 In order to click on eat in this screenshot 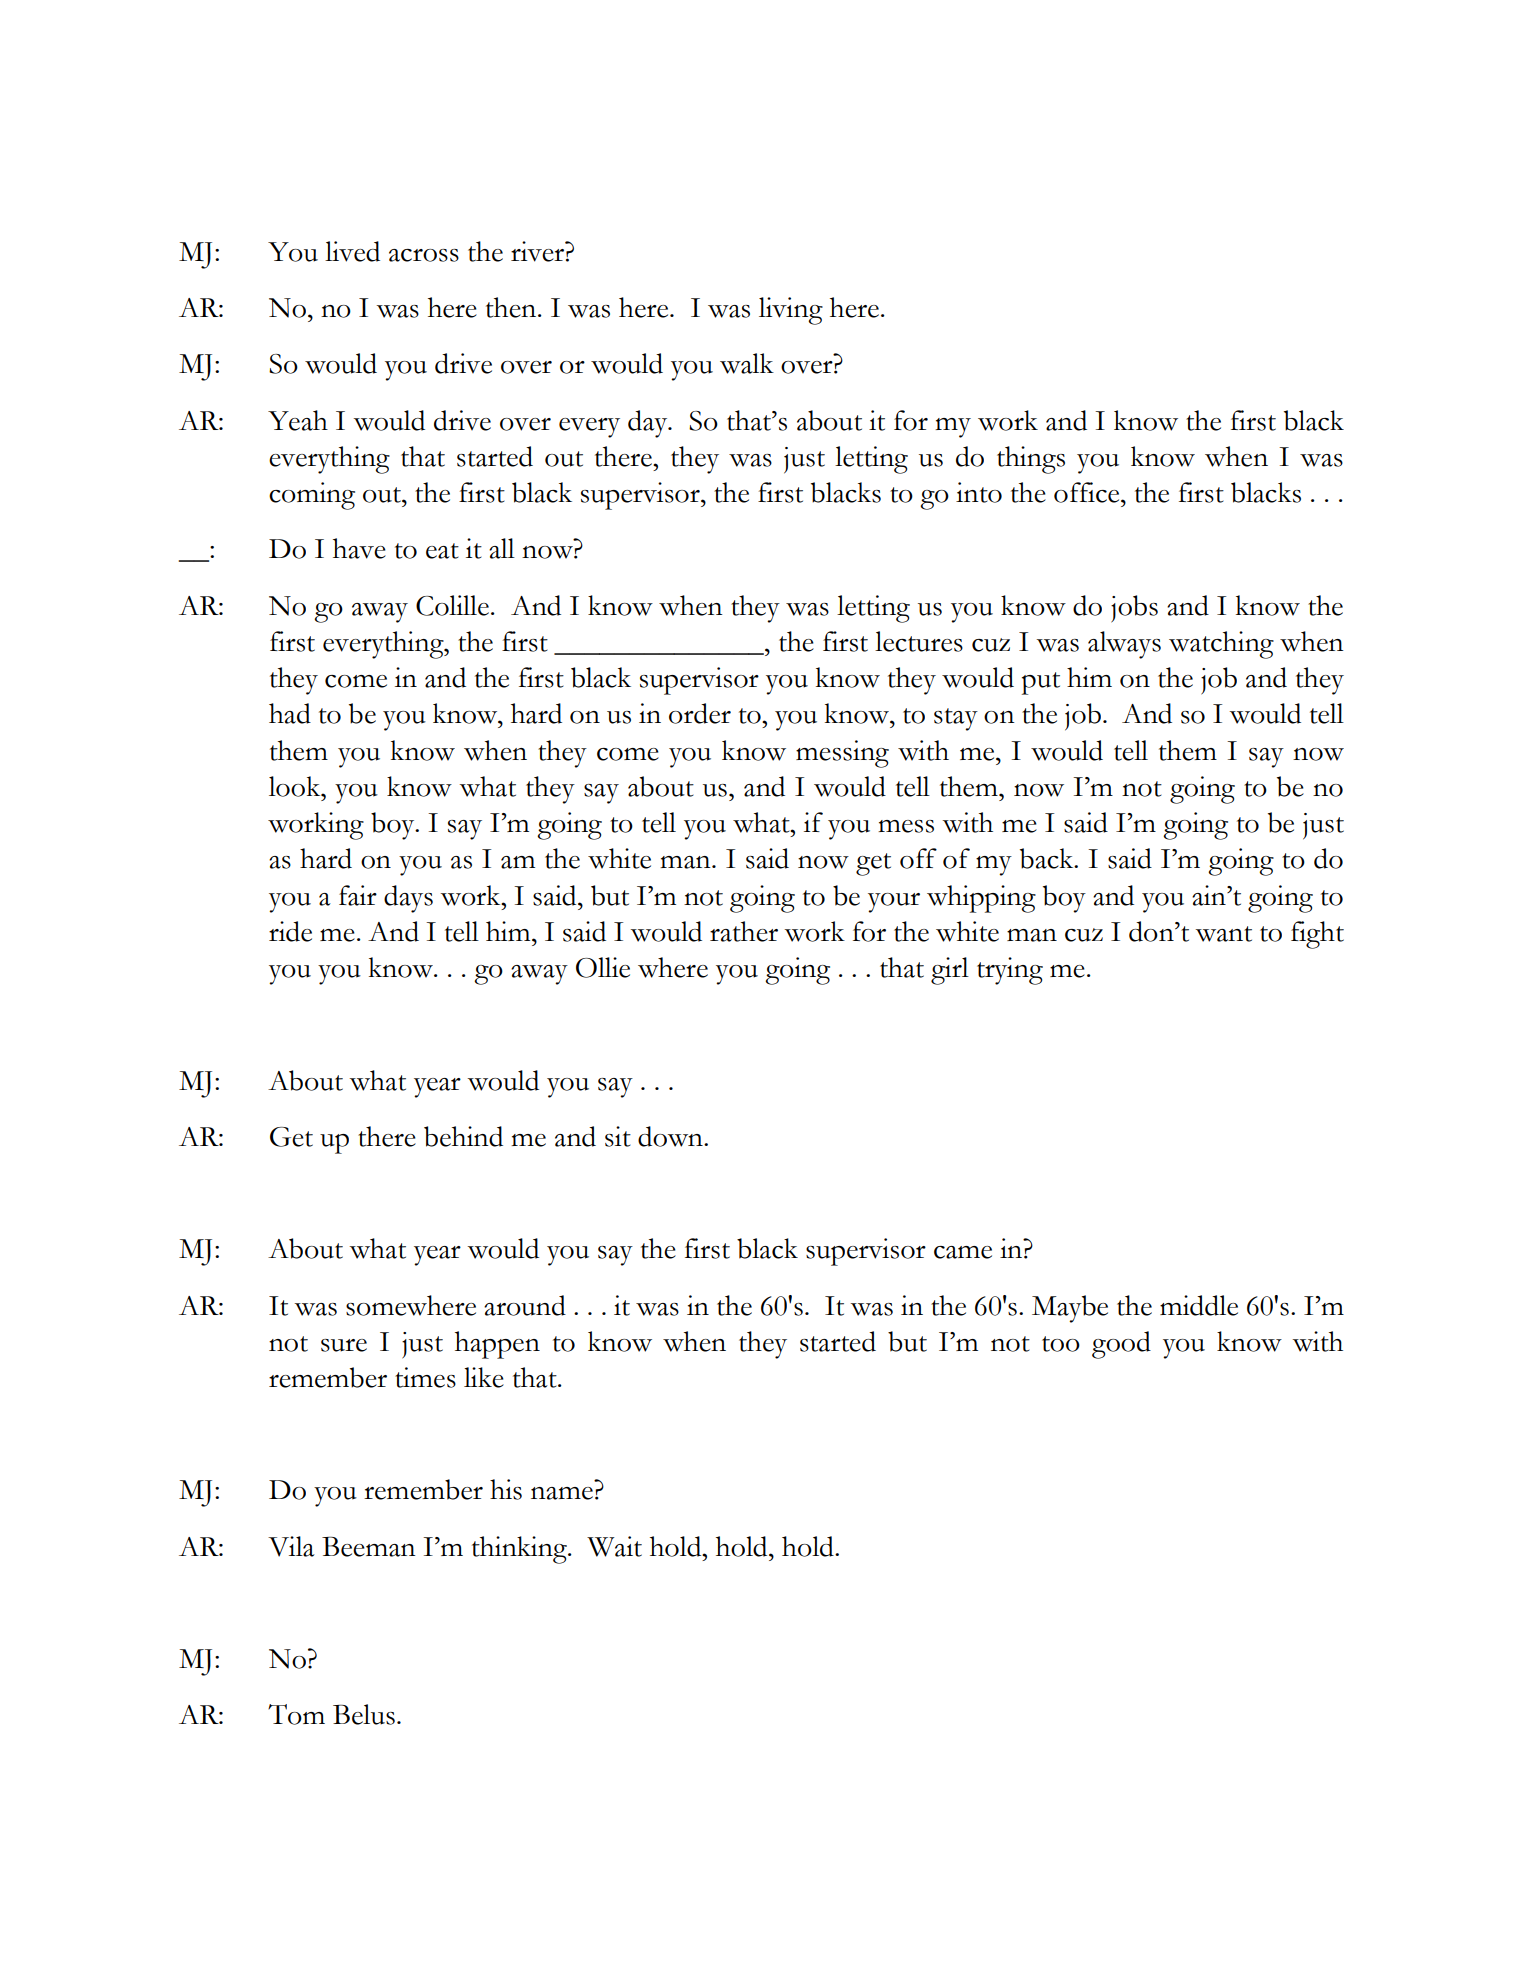, I will do `click(442, 551)`.
